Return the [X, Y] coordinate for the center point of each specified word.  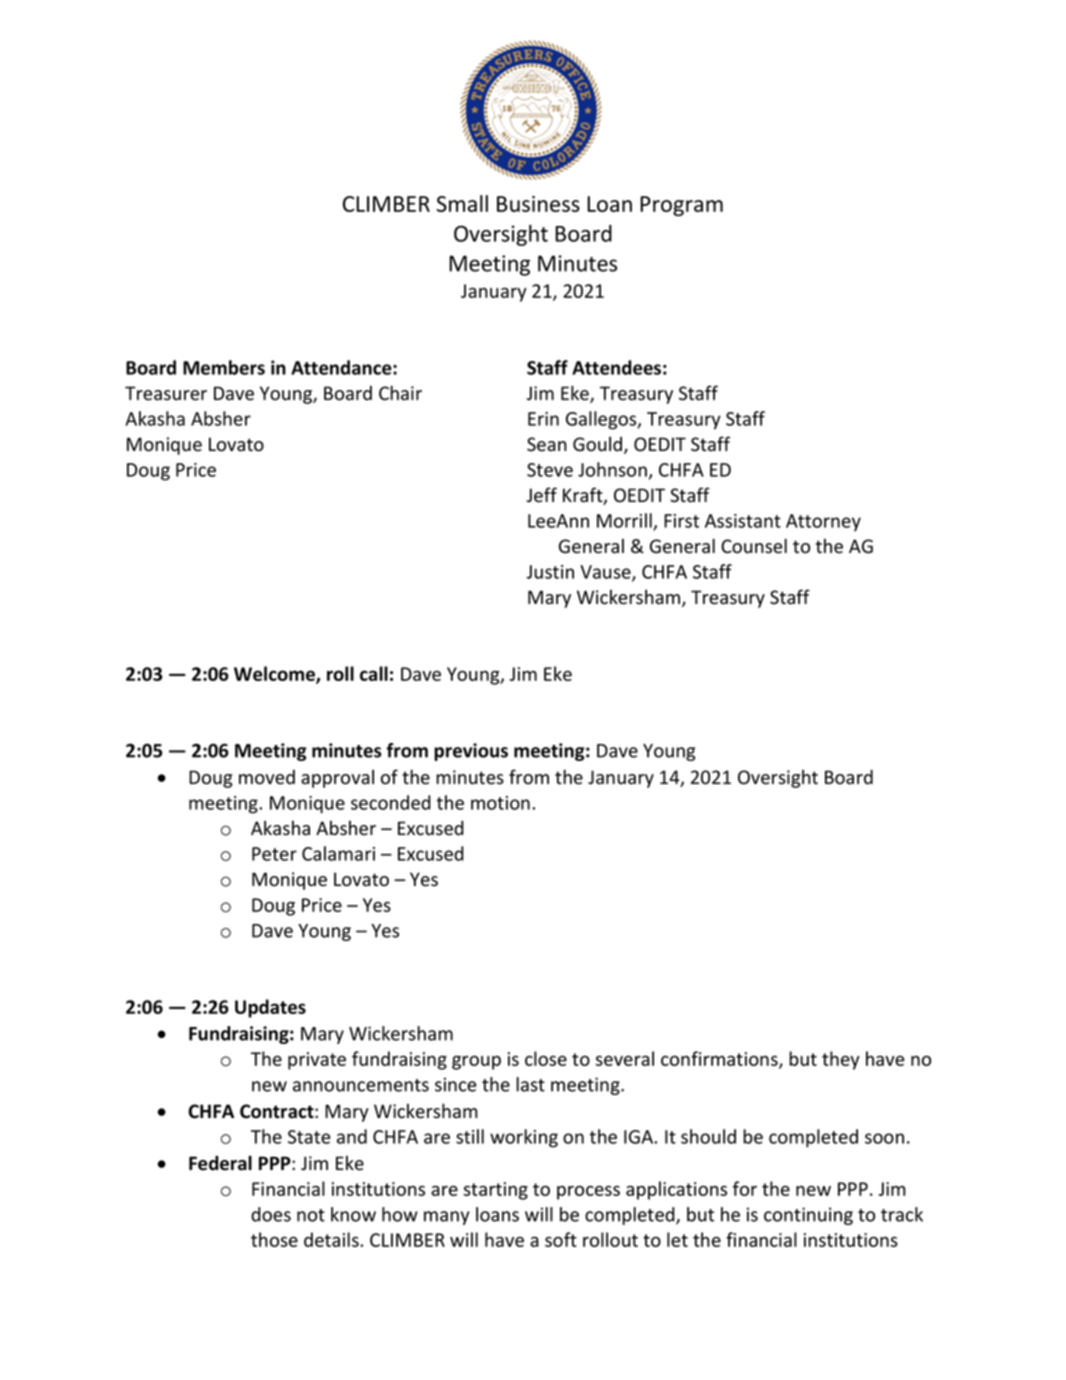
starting [495, 1191]
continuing [808, 1216]
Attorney [823, 522]
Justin [550, 572]
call [374, 673]
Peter [274, 854]
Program [681, 206]
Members [224, 367]
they [841, 1060]
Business [538, 204]
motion [500, 803]
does [271, 1214]
